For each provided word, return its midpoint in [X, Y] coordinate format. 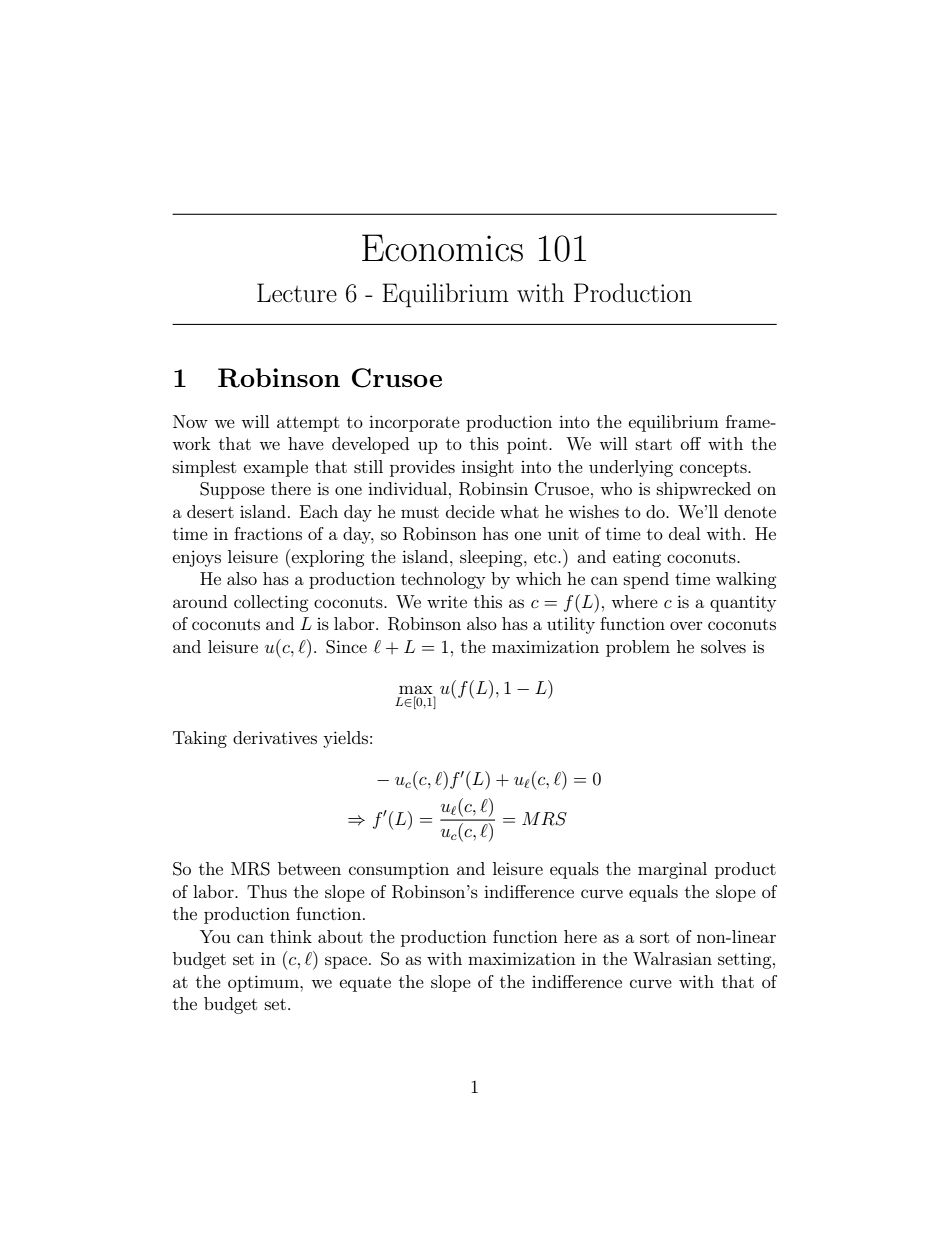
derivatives [275, 737]
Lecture [297, 293]
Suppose [232, 490]
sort [654, 937]
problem [638, 648]
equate [365, 984]
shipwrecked [704, 490]
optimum [264, 983]
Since [346, 647]
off [691, 443]
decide [470, 511]
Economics [442, 248]
